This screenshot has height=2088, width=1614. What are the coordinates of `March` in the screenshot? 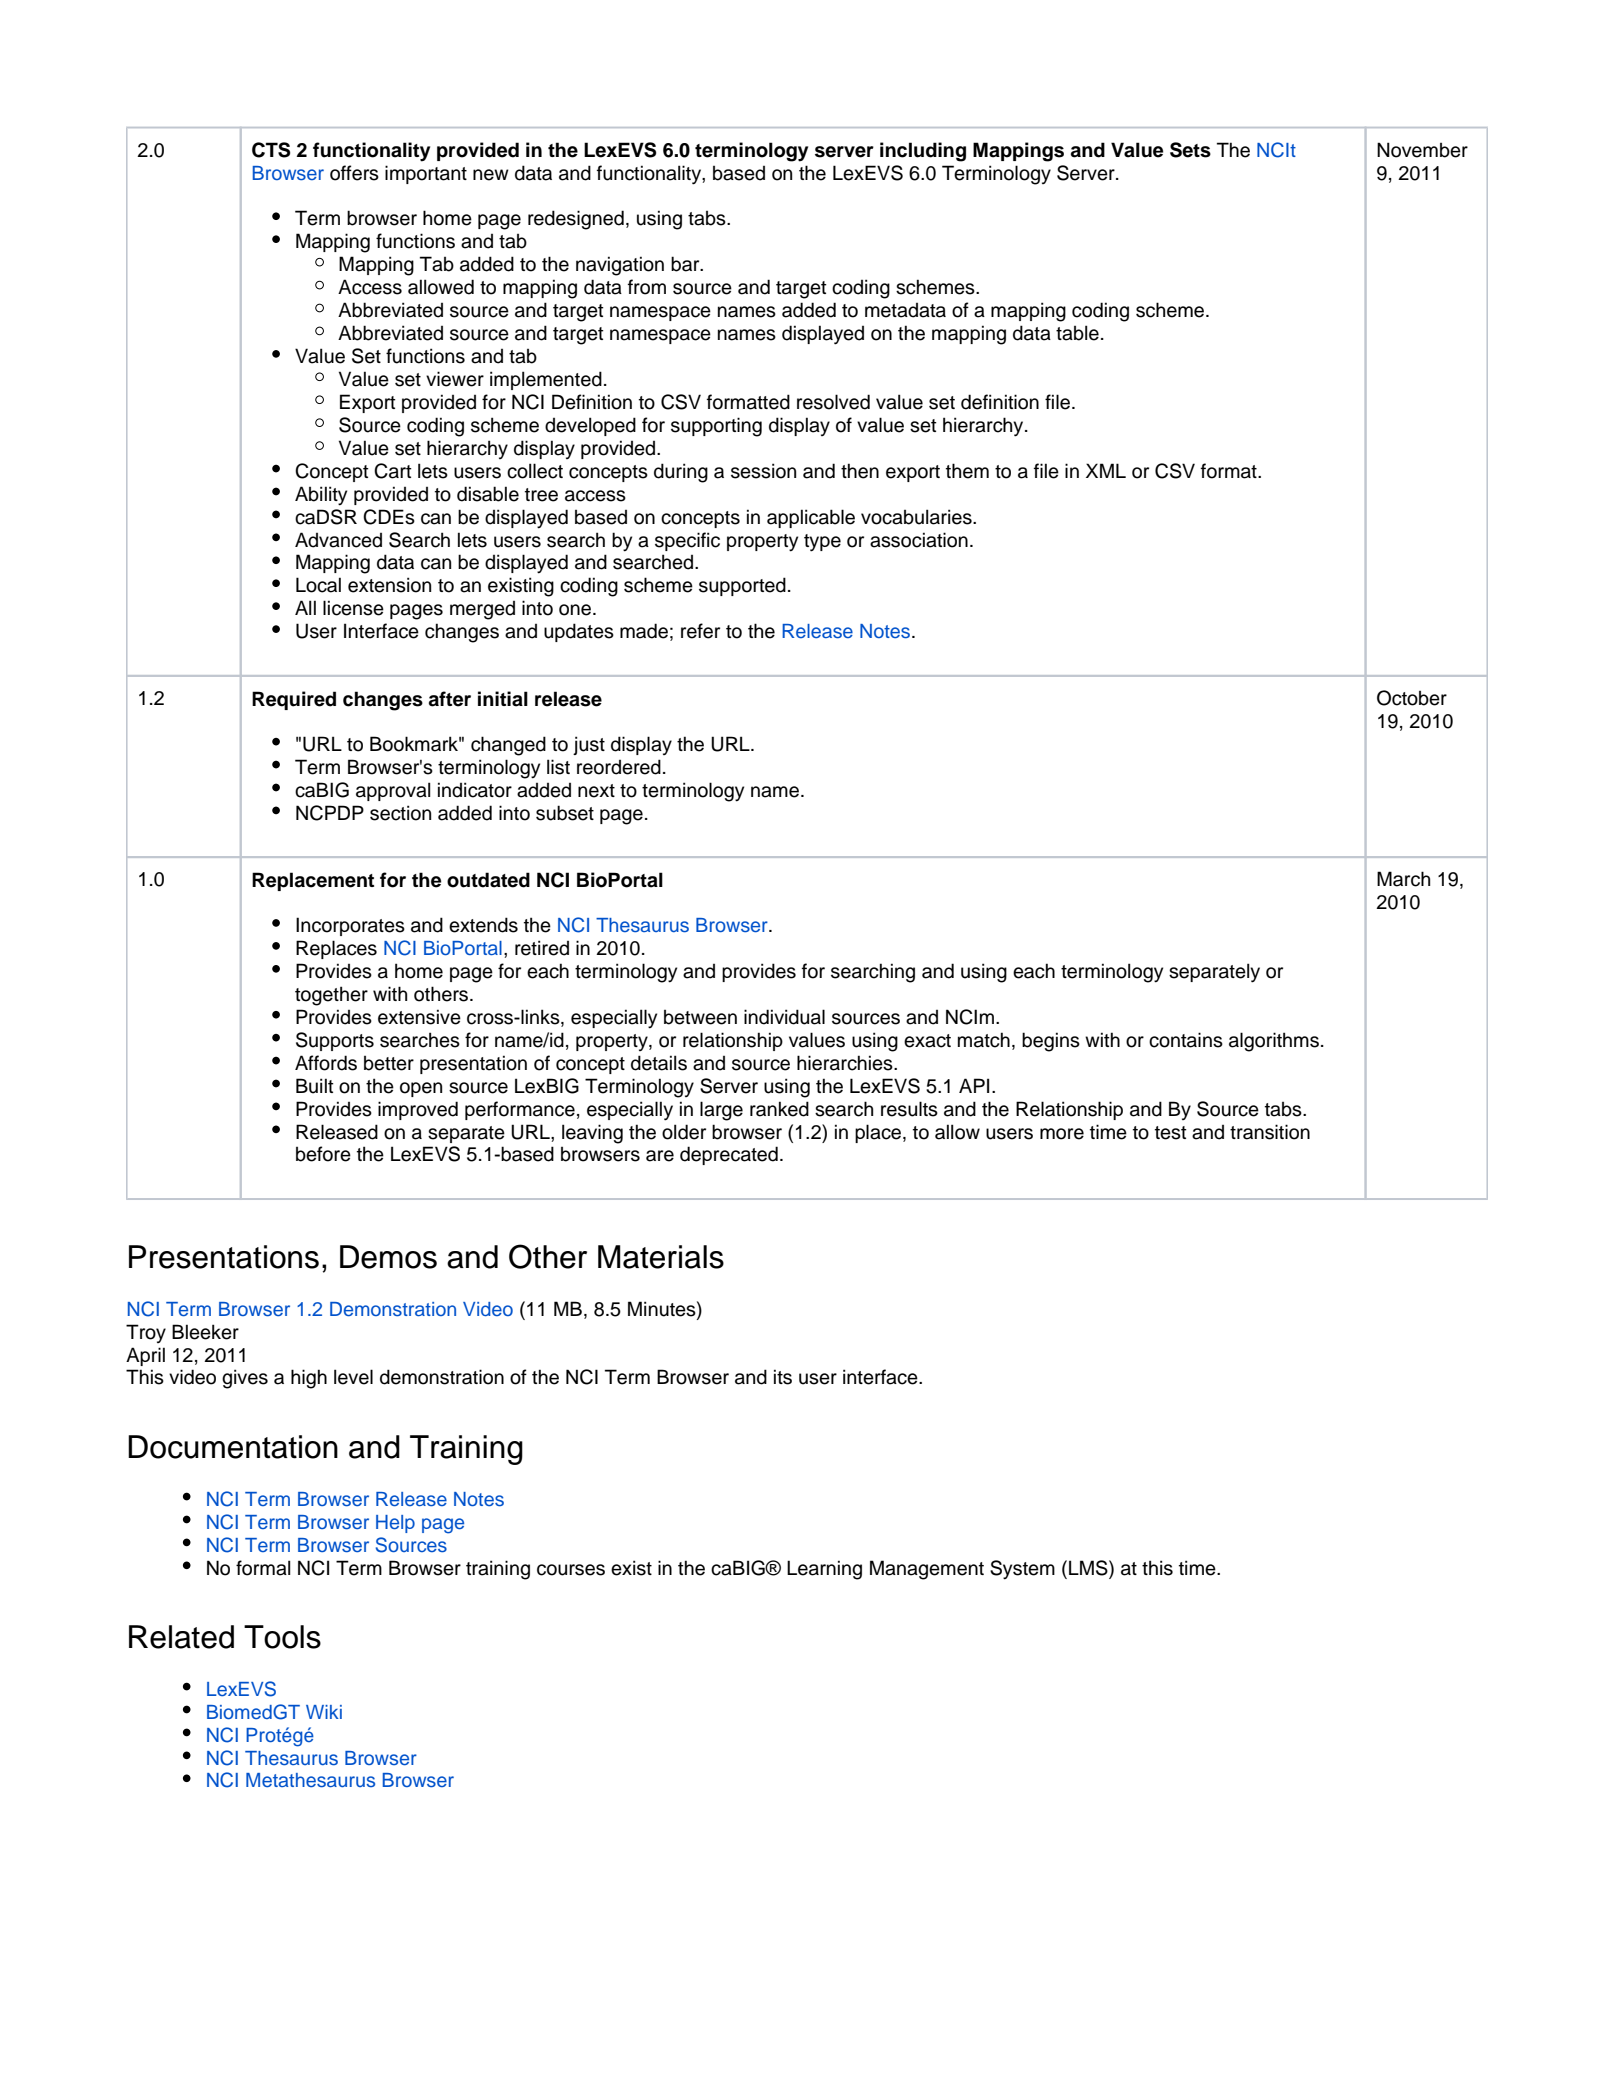 It's located at (1403, 879).
